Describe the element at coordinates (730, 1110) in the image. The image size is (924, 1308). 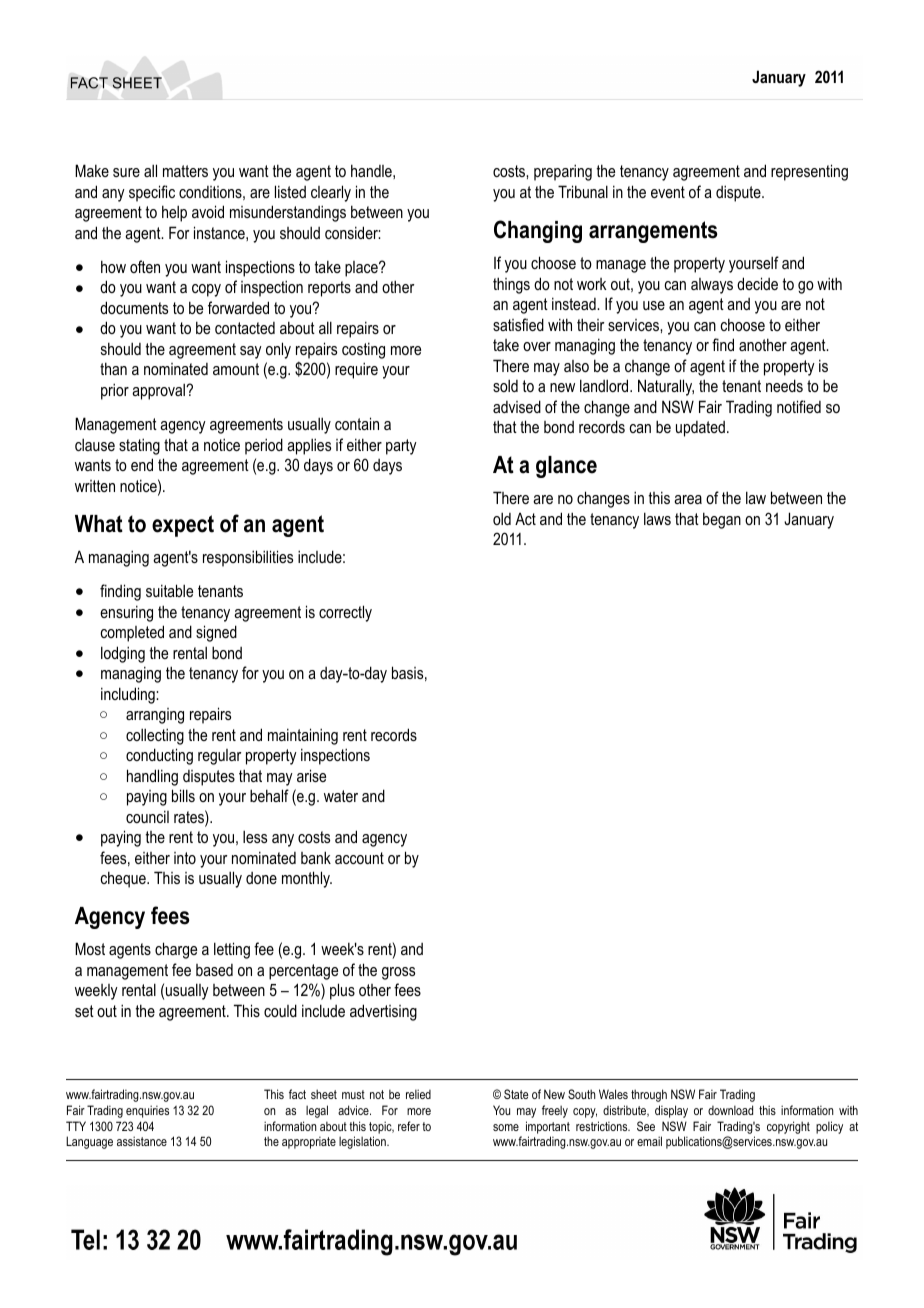
I see `download` at that location.
